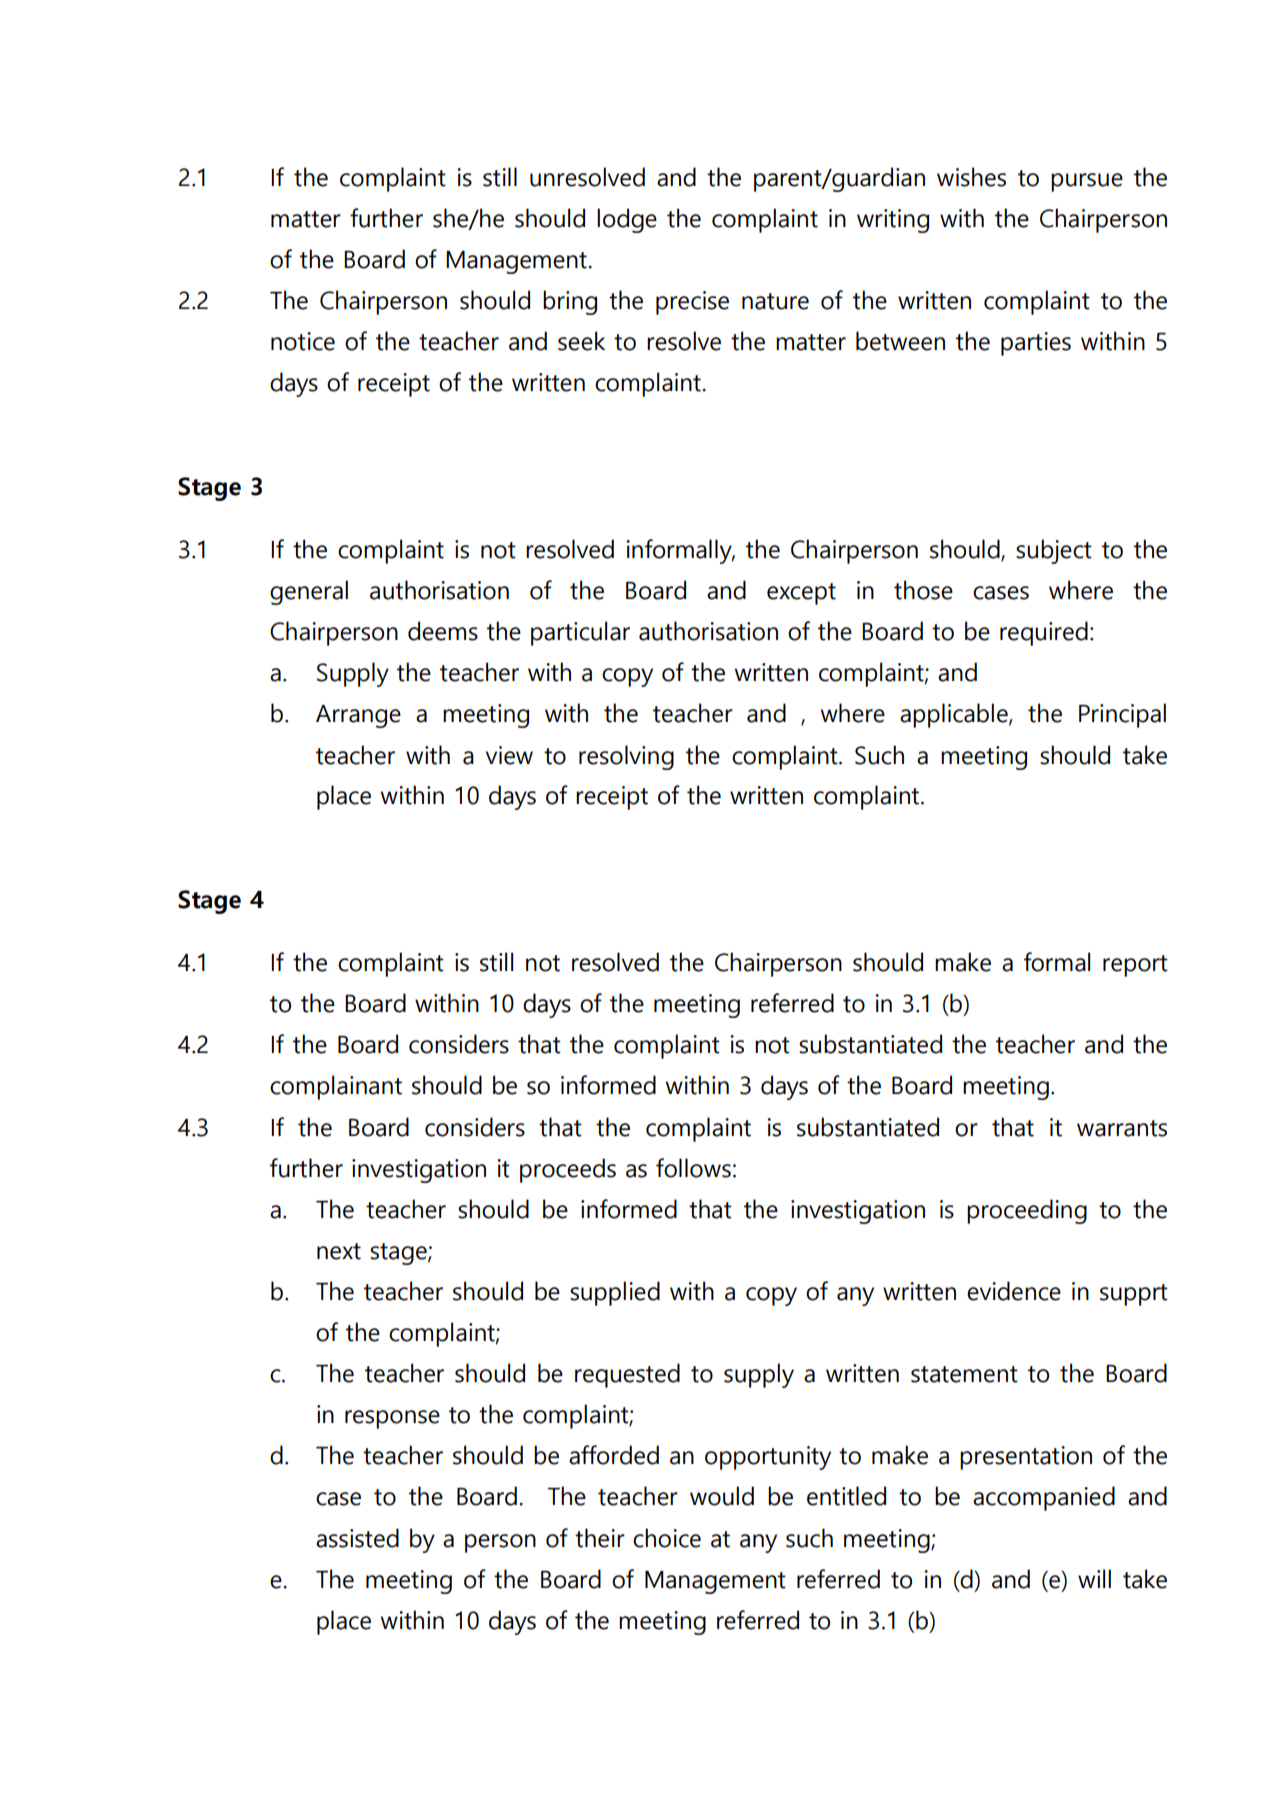 Image resolution: width=1285 pixels, height=1819 pixels. Describe the element at coordinates (1135, 966) in the document. I see `report` at that location.
